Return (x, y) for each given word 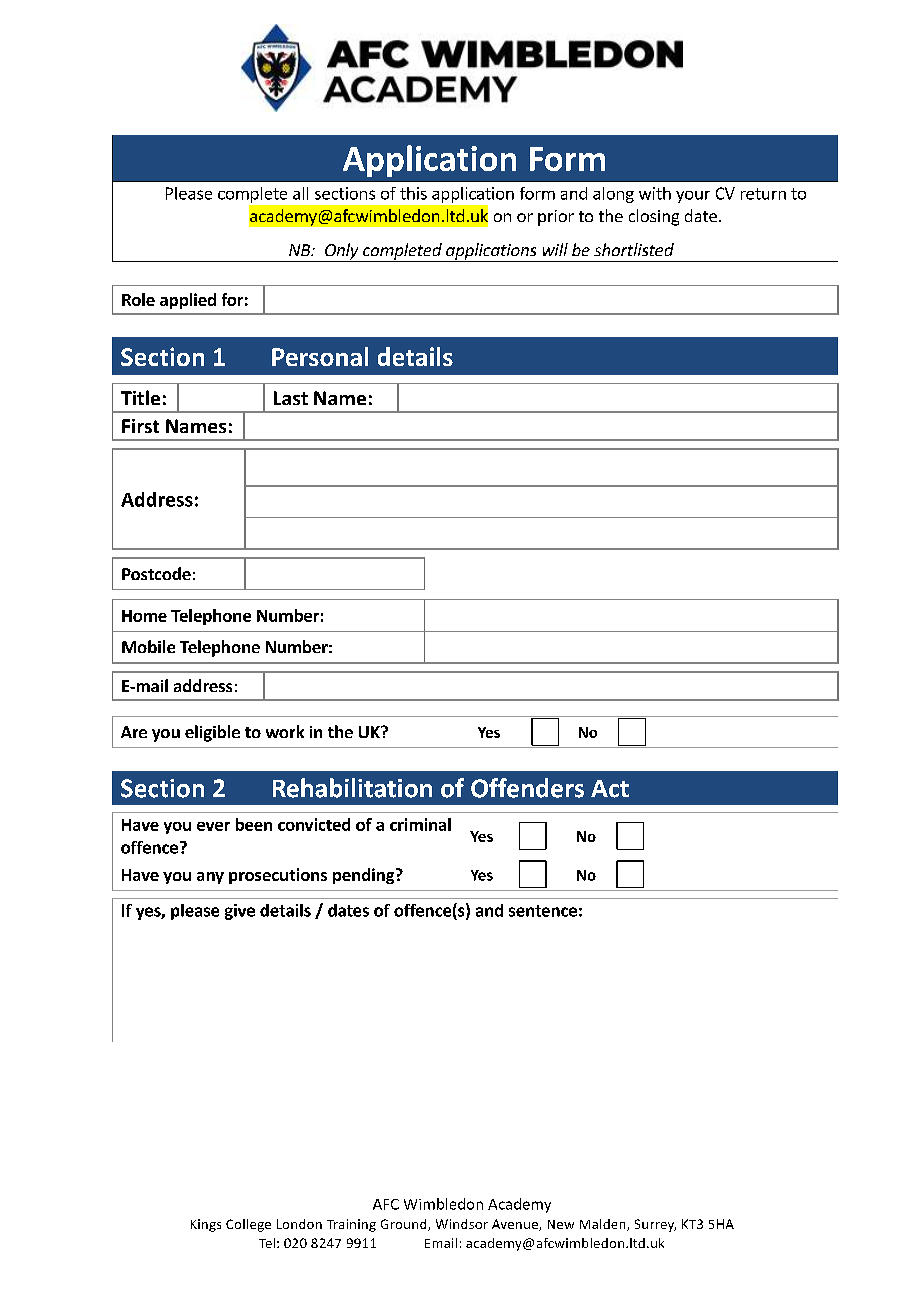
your (693, 197)
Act (610, 789)
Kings (206, 1225)
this (413, 193)
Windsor (462, 1224)
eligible (212, 733)
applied (188, 301)
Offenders (527, 788)
